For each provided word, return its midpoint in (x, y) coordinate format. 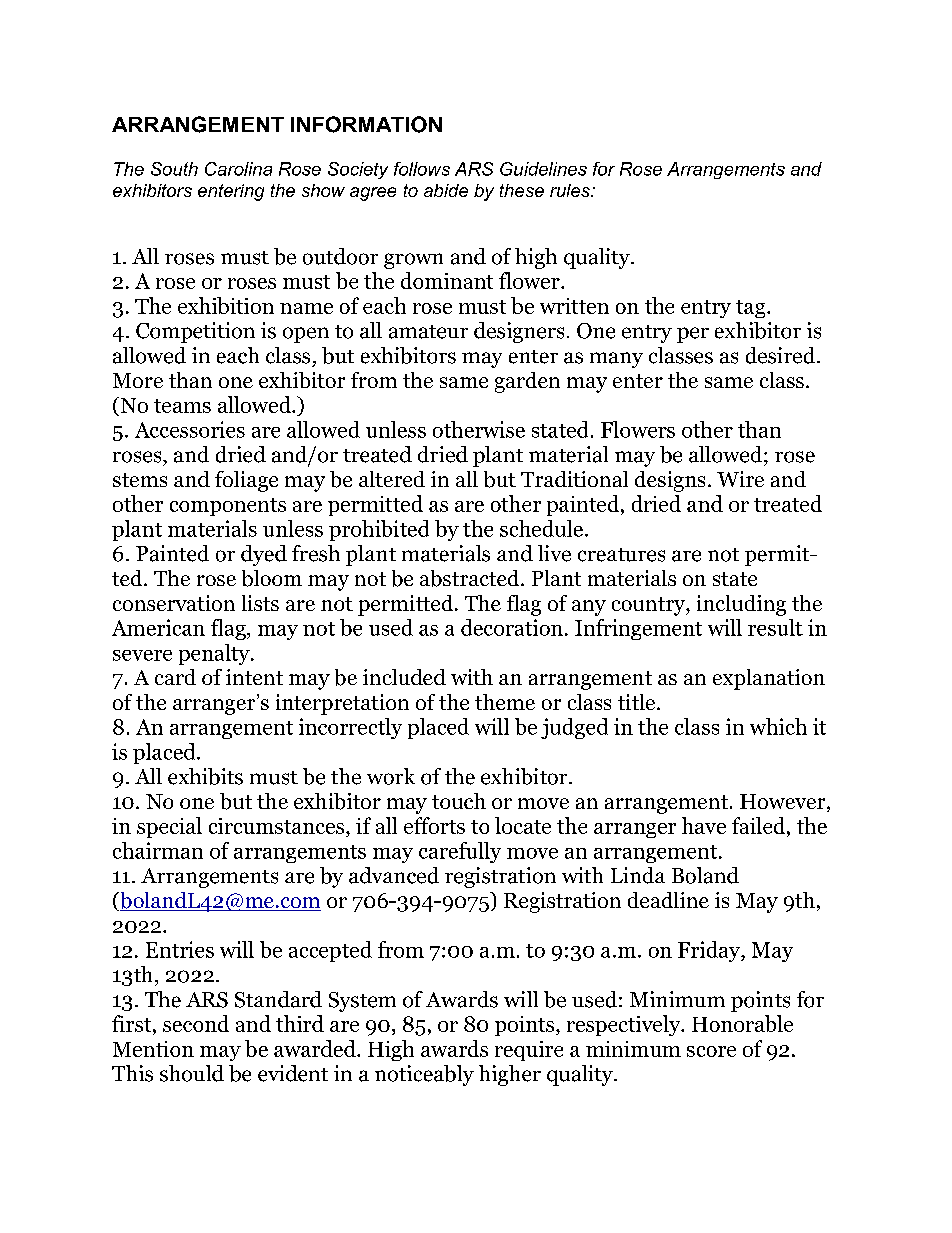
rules (571, 190)
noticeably (424, 1075)
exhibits (205, 776)
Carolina (238, 169)
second (196, 1023)
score (711, 1051)
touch (459, 801)
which (778, 726)
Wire (740, 479)
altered (392, 479)
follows (422, 169)
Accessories (190, 429)
